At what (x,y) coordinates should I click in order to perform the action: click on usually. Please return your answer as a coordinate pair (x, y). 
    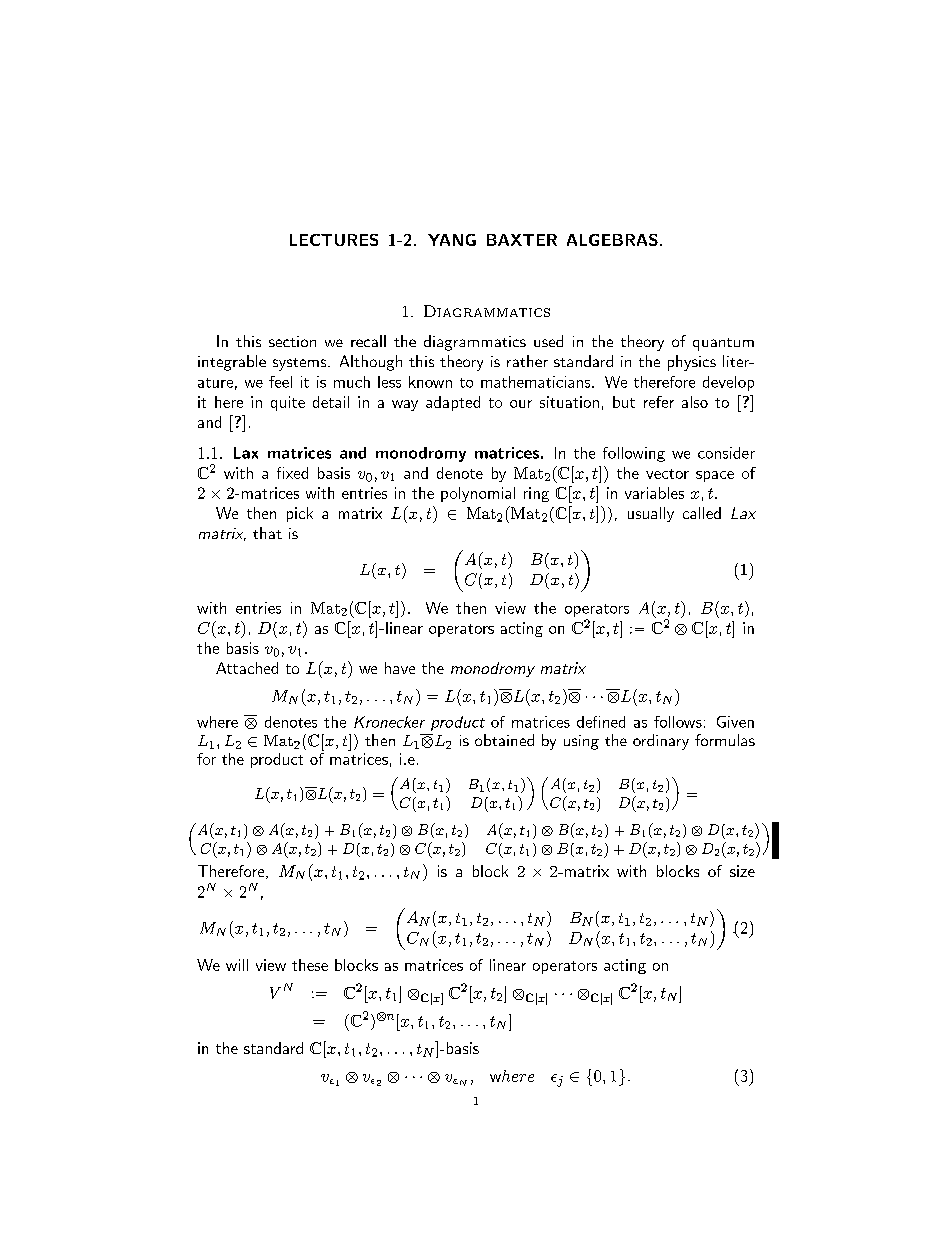
    Looking at the image, I should click on (651, 514).
